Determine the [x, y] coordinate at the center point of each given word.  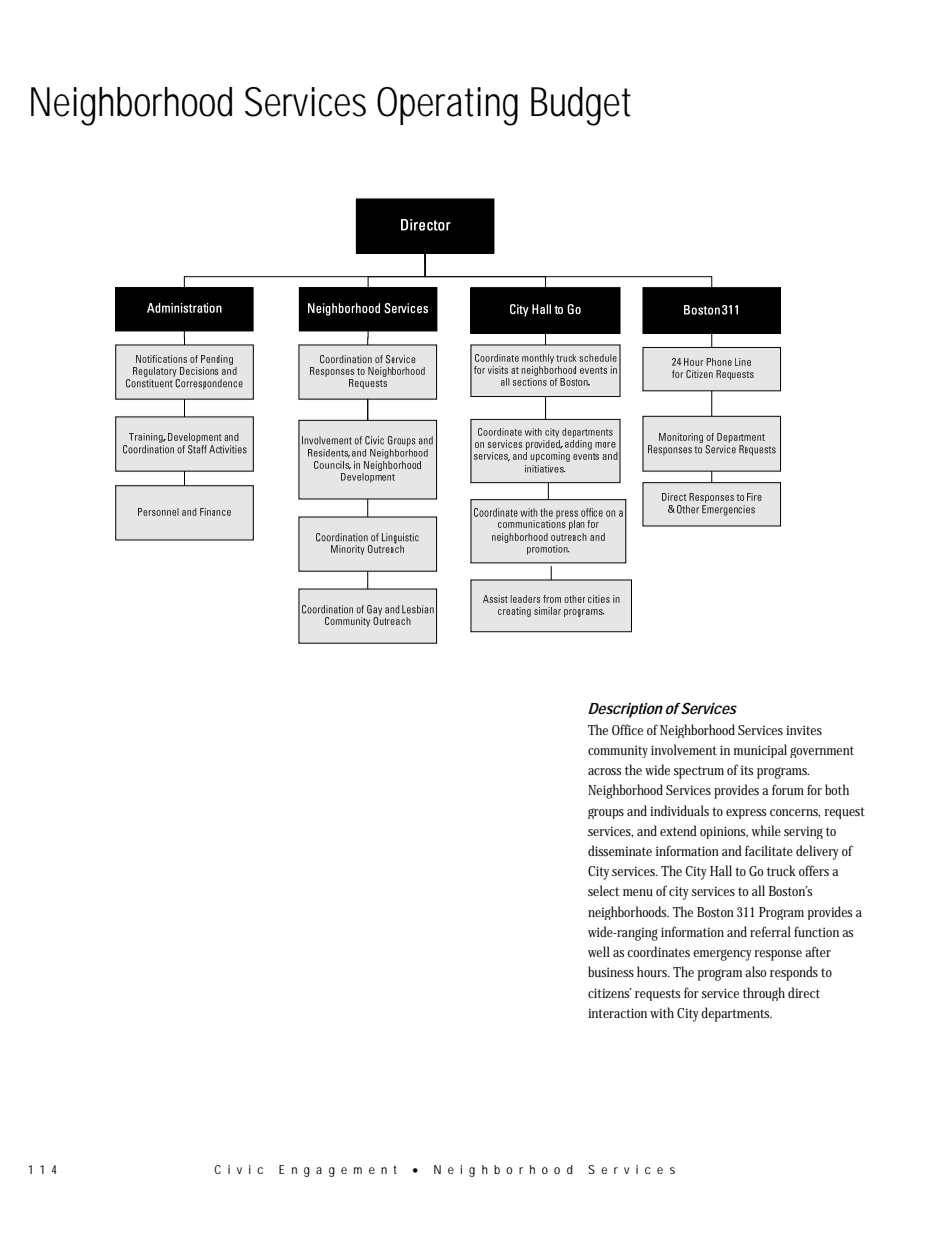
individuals [679, 810]
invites [804, 730]
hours [653, 971]
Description [625, 710]
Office [627, 729]
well [599, 951]
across [604, 771]
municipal [760, 751]
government [822, 752]
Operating [447, 106]
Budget [581, 106]
